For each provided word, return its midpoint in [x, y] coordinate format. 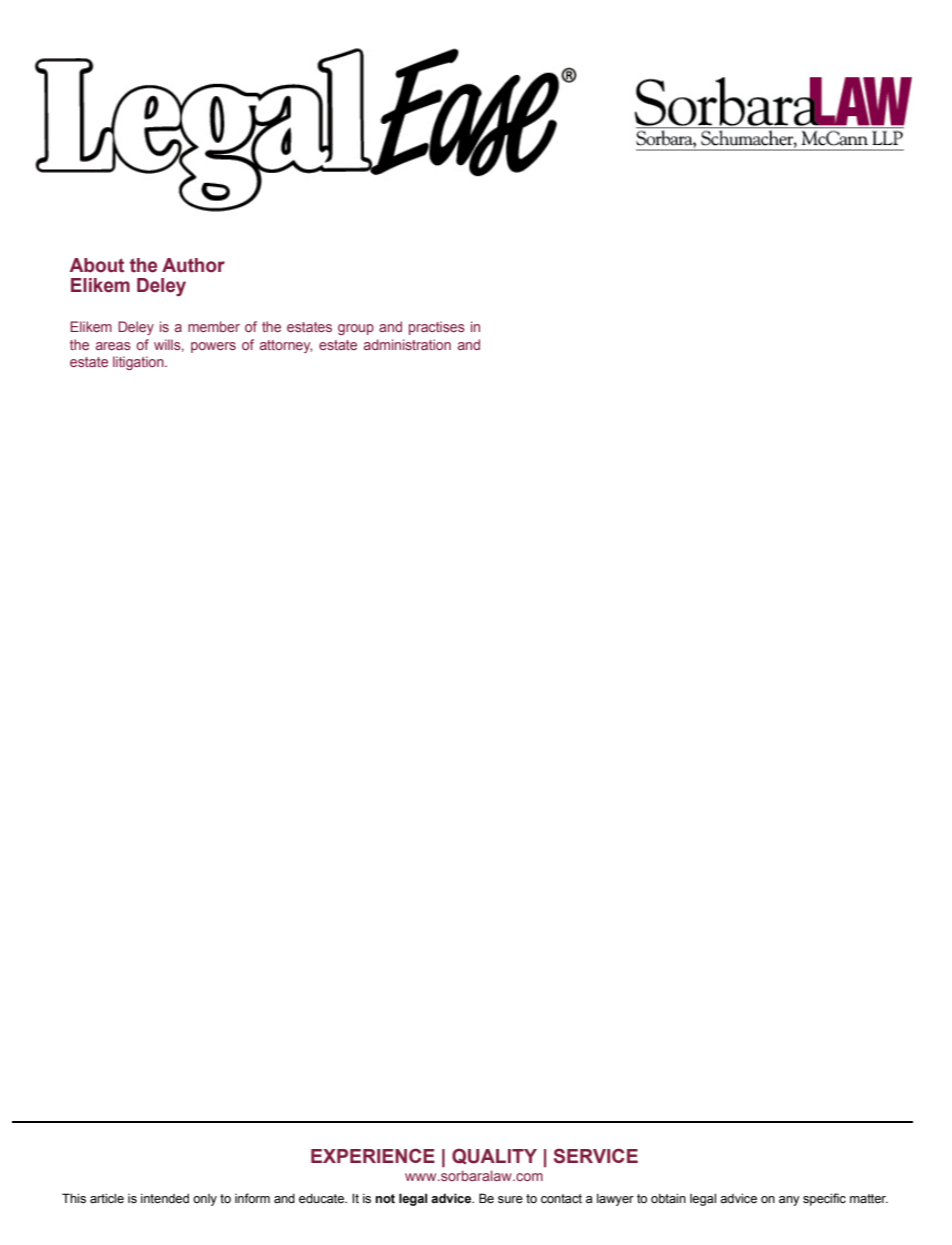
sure [510, 1200]
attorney [286, 346]
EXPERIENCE [373, 1155]
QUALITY [494, 1156]
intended [165, 1198]
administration [407, 344]
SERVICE [596, 1156]
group [356, 329]
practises [437, 328]
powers [213, 347]
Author [193, 265]
